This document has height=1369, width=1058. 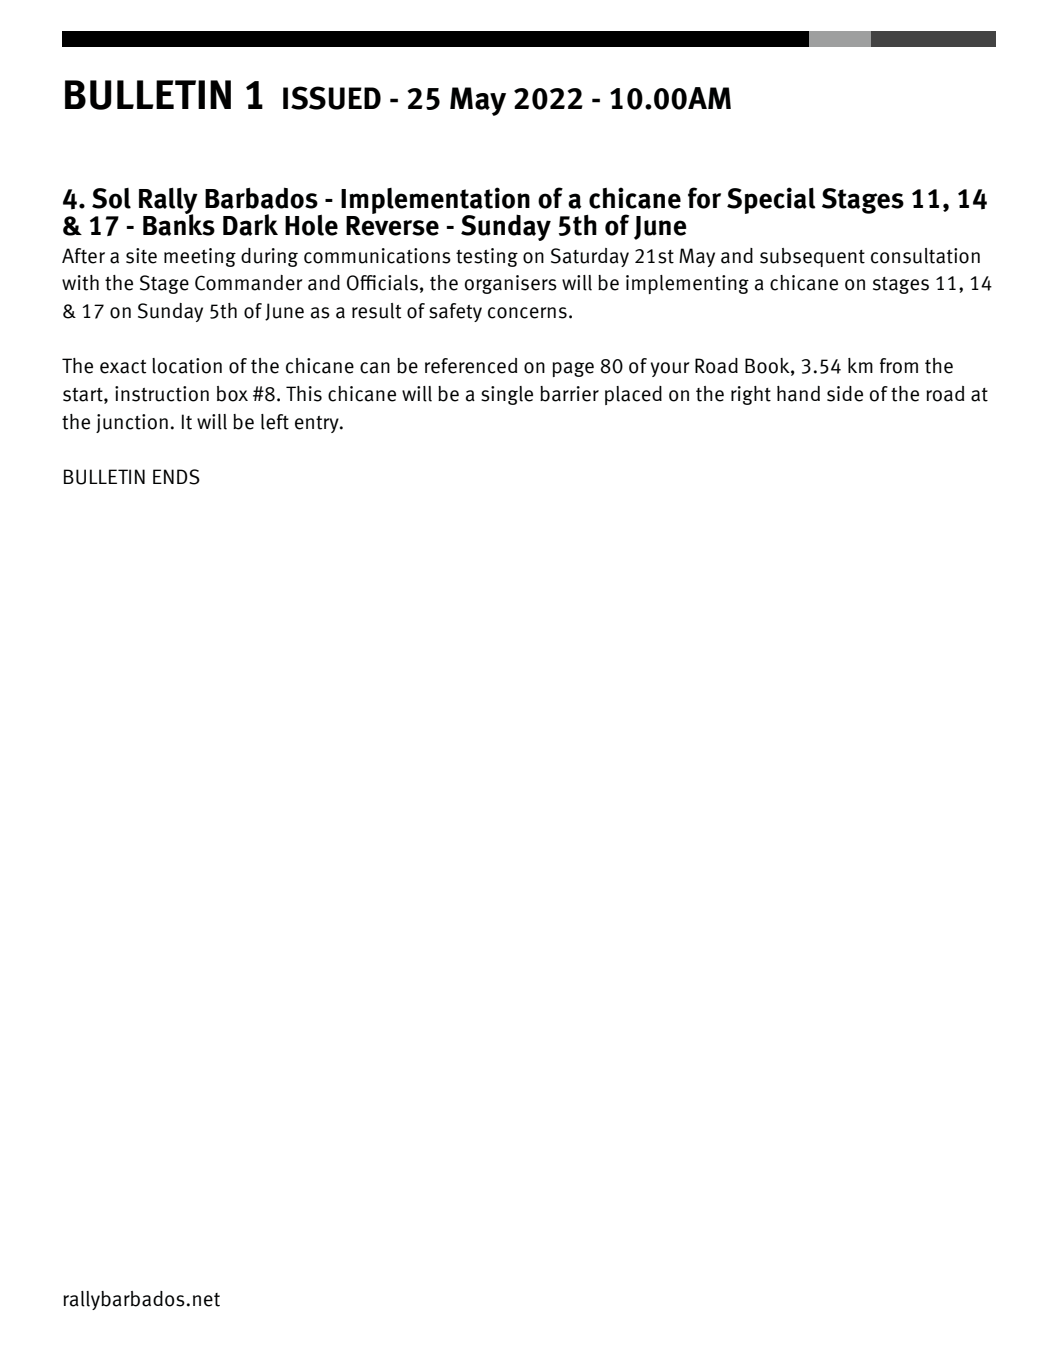 What do you see at coordinates (318, 424) in the document?
I see `entry` at bounding box center [318, 424].
